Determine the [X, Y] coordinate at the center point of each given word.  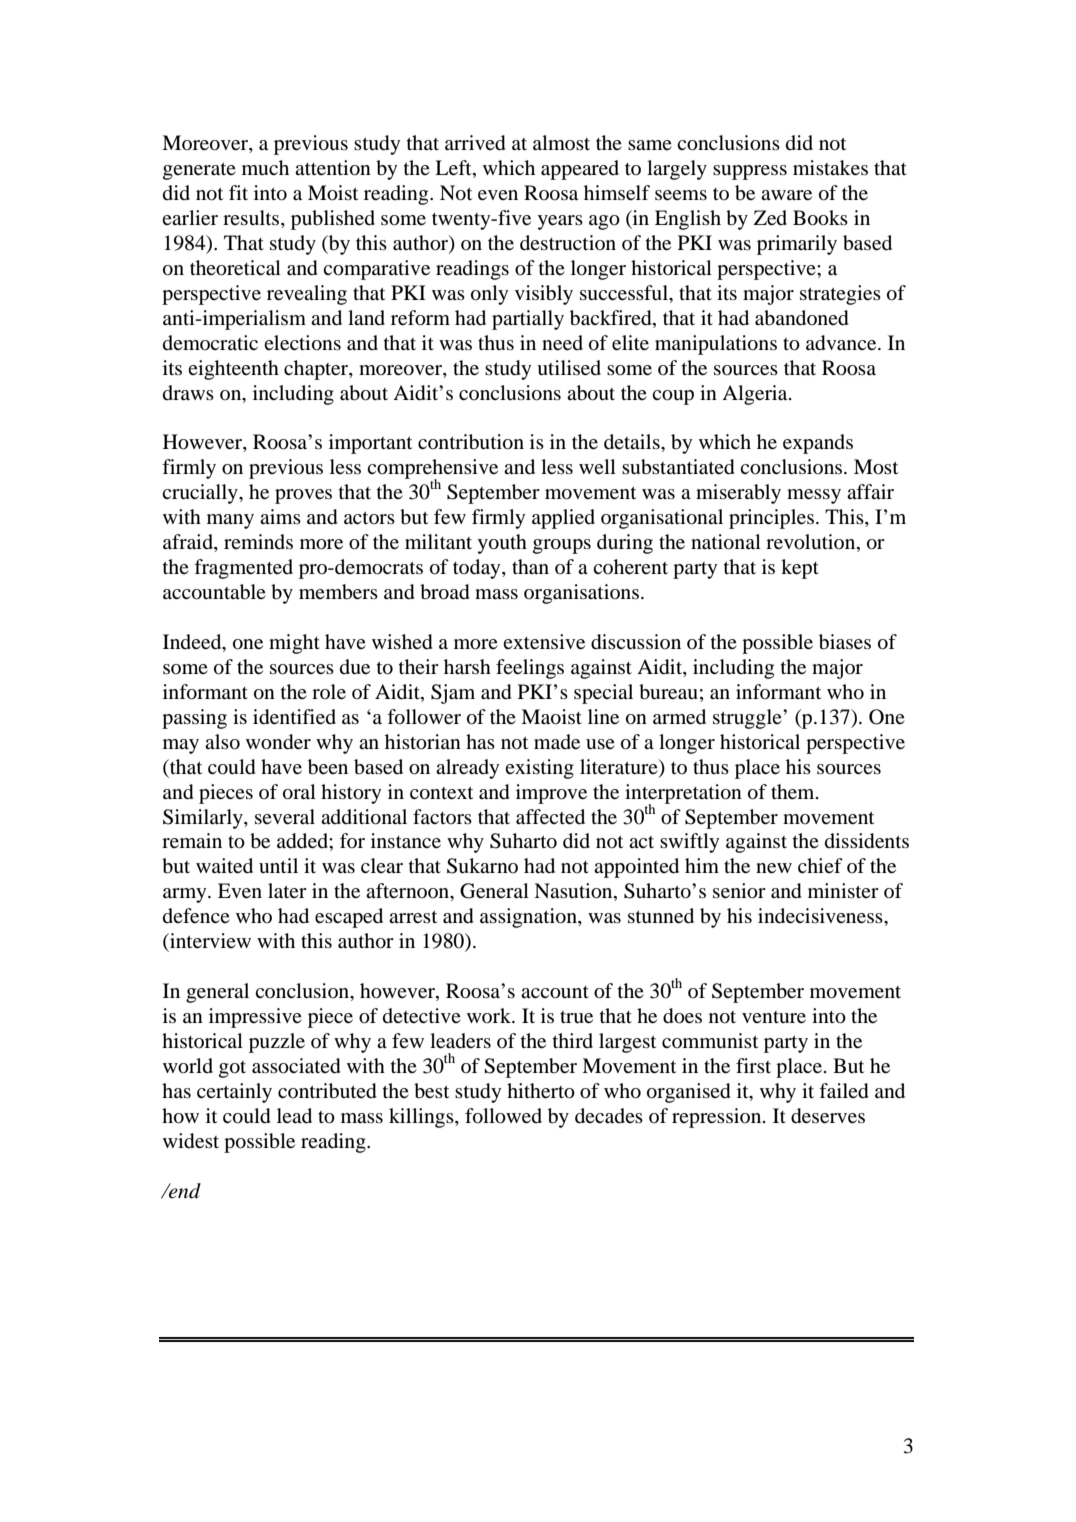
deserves [828, 1116]
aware [786, 195]
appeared [580, 170]
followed [503, 1116]
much [265, 167]
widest [191, 1141]
